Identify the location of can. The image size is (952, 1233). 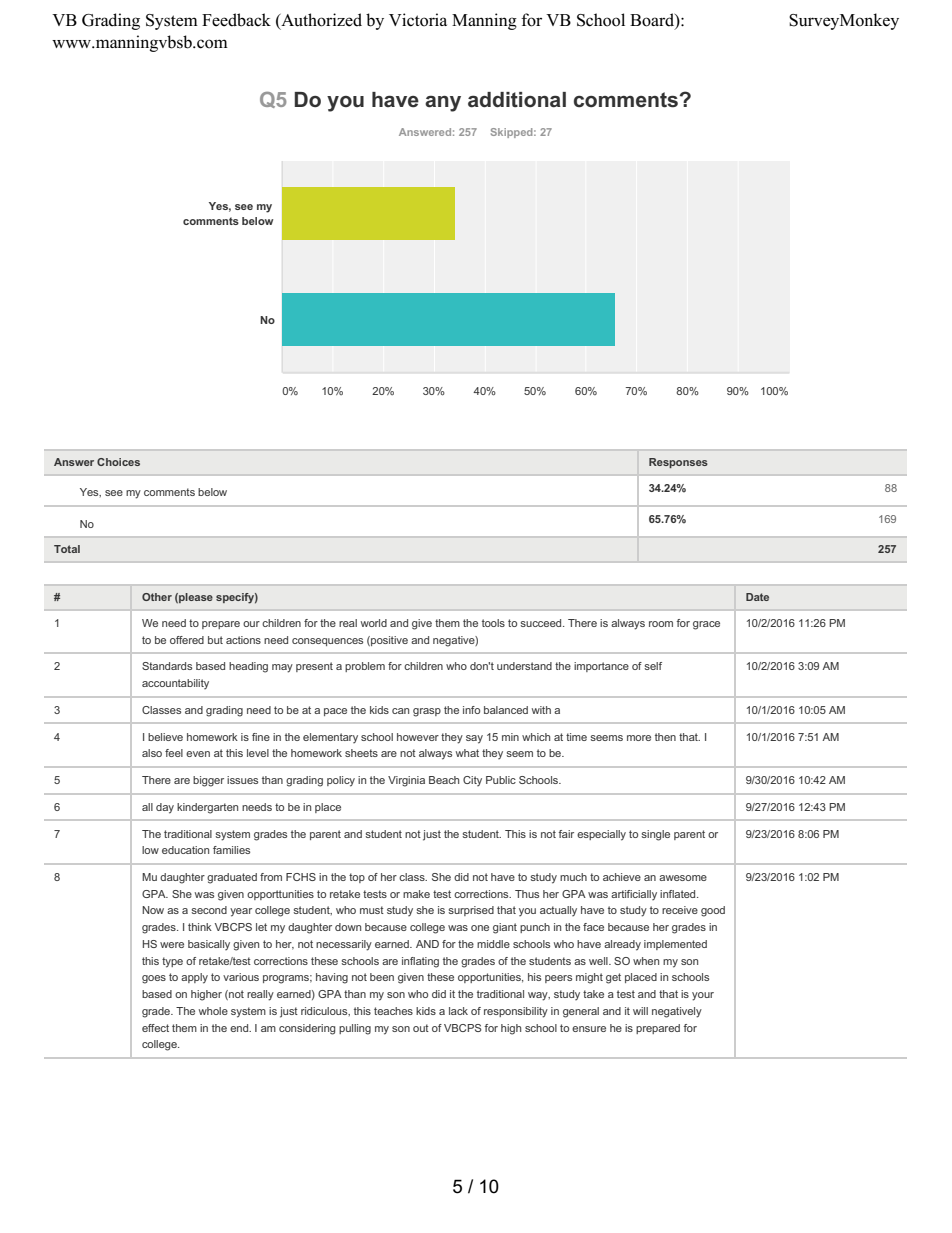
(400, 711).
